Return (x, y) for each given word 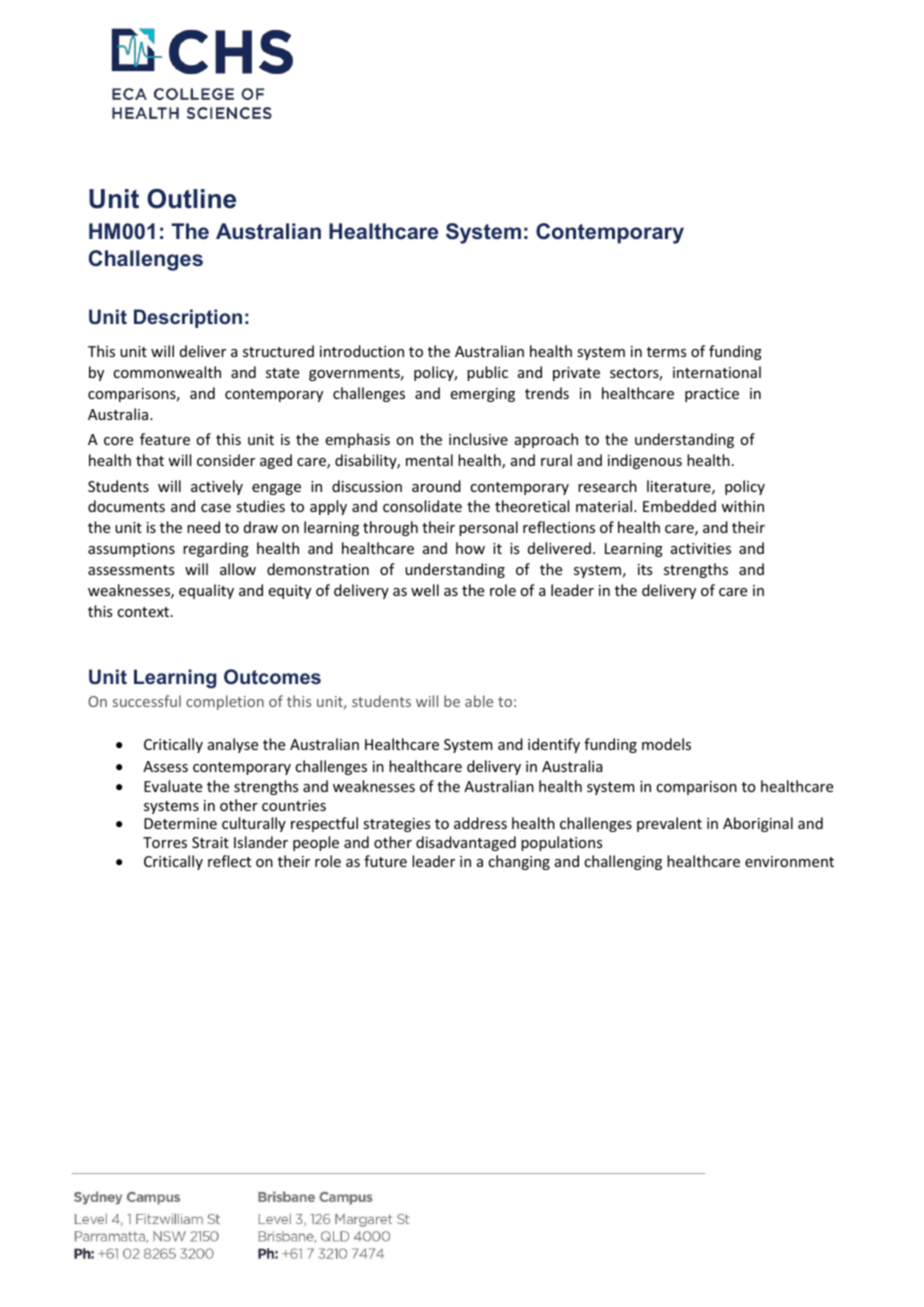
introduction (362, 351)
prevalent (669, 824)
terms (666, 352)
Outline (191, 199)
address (480, 823)
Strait (210, 842)
